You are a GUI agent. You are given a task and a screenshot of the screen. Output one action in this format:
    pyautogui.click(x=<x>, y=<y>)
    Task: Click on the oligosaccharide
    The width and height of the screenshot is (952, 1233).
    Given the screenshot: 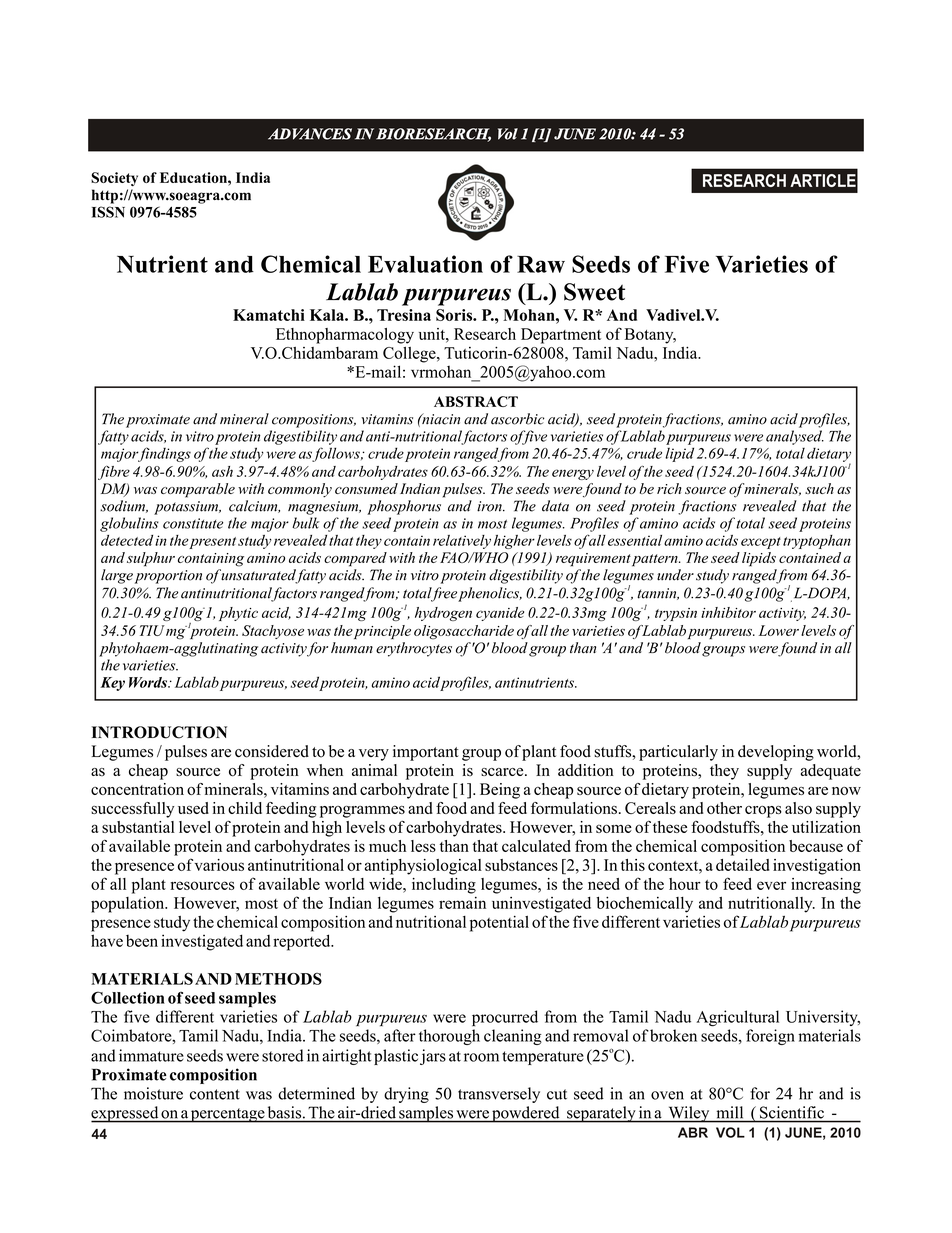 What is the action you would take?
    pyautogui.click(x=464, y=632)
